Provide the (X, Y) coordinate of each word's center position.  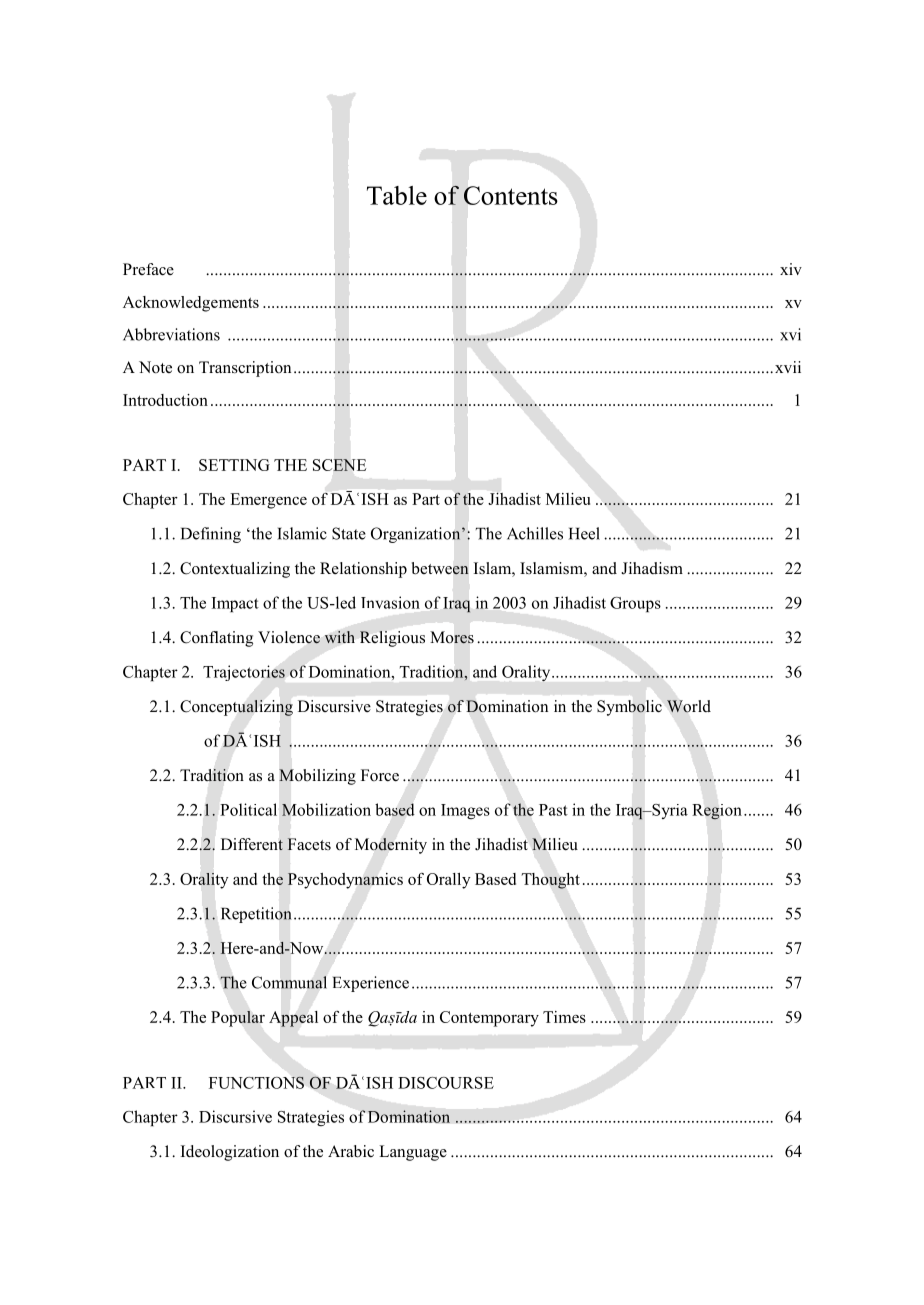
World (689, 706)
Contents (511, 195)
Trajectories (244, 673)
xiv (791, 269)
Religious (392, 639)
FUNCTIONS (256, 1082)
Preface (148, 269)
